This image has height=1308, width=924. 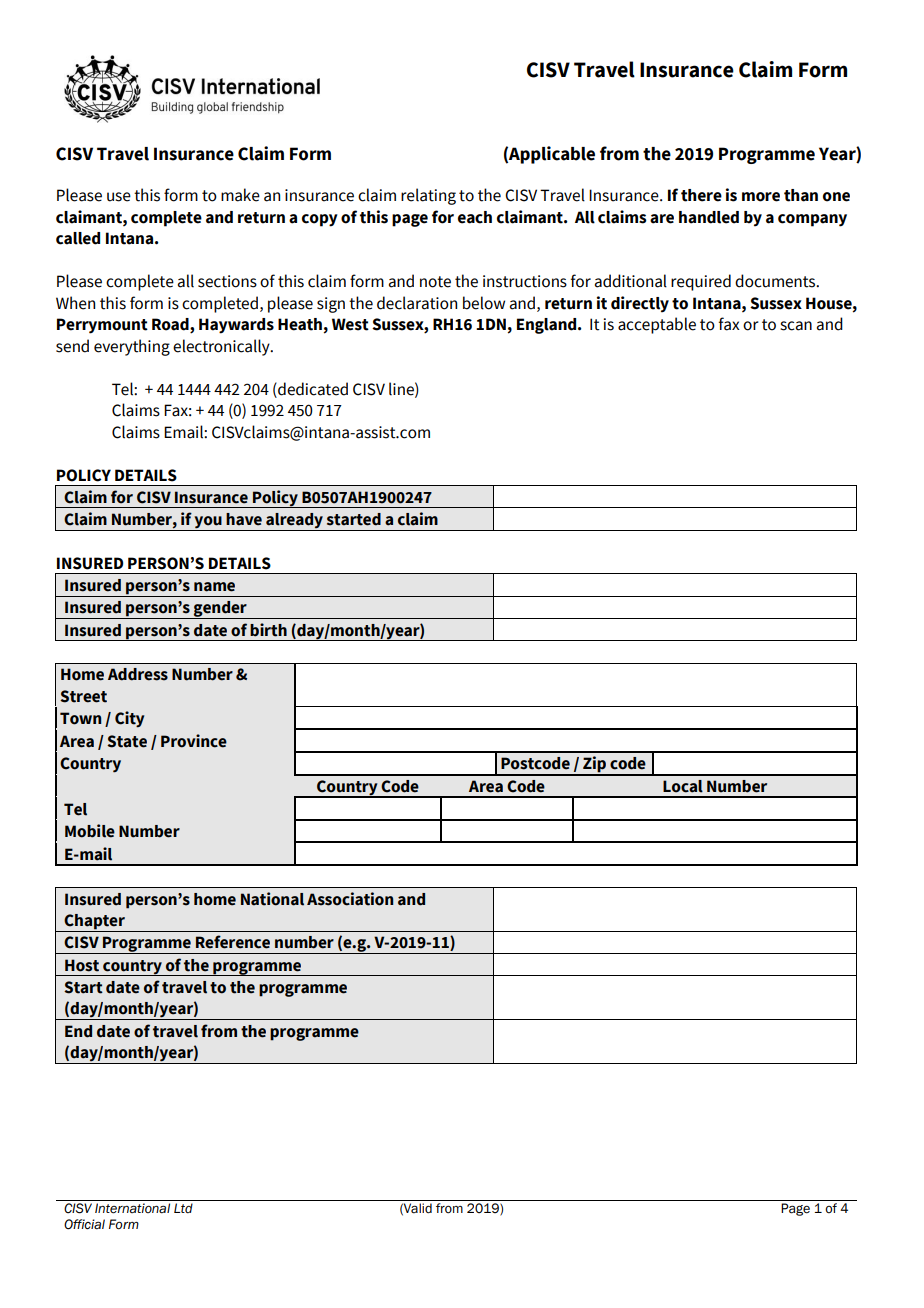 What do you see at coordinates (233, 942) in the image?
I see `Reference` at bounding box center [233, 942].
